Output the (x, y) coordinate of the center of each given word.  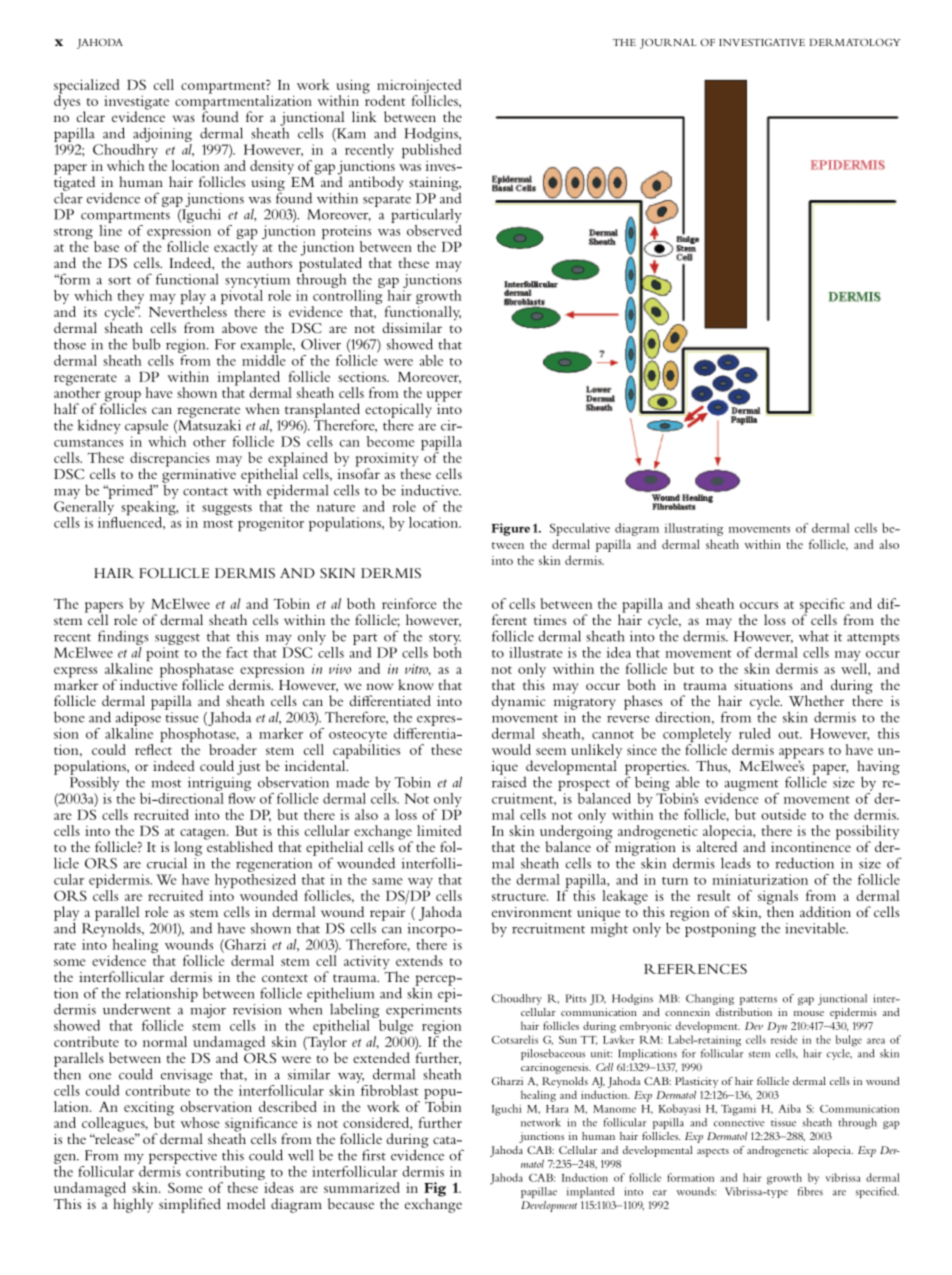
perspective (183, 1157)
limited (439, 830)
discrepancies (170, 460)
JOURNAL (668, 44)
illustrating (694, 529)
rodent (384, 99)
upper (444, 396)
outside (783, 814)
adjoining (162, 134)
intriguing (219, 784)
